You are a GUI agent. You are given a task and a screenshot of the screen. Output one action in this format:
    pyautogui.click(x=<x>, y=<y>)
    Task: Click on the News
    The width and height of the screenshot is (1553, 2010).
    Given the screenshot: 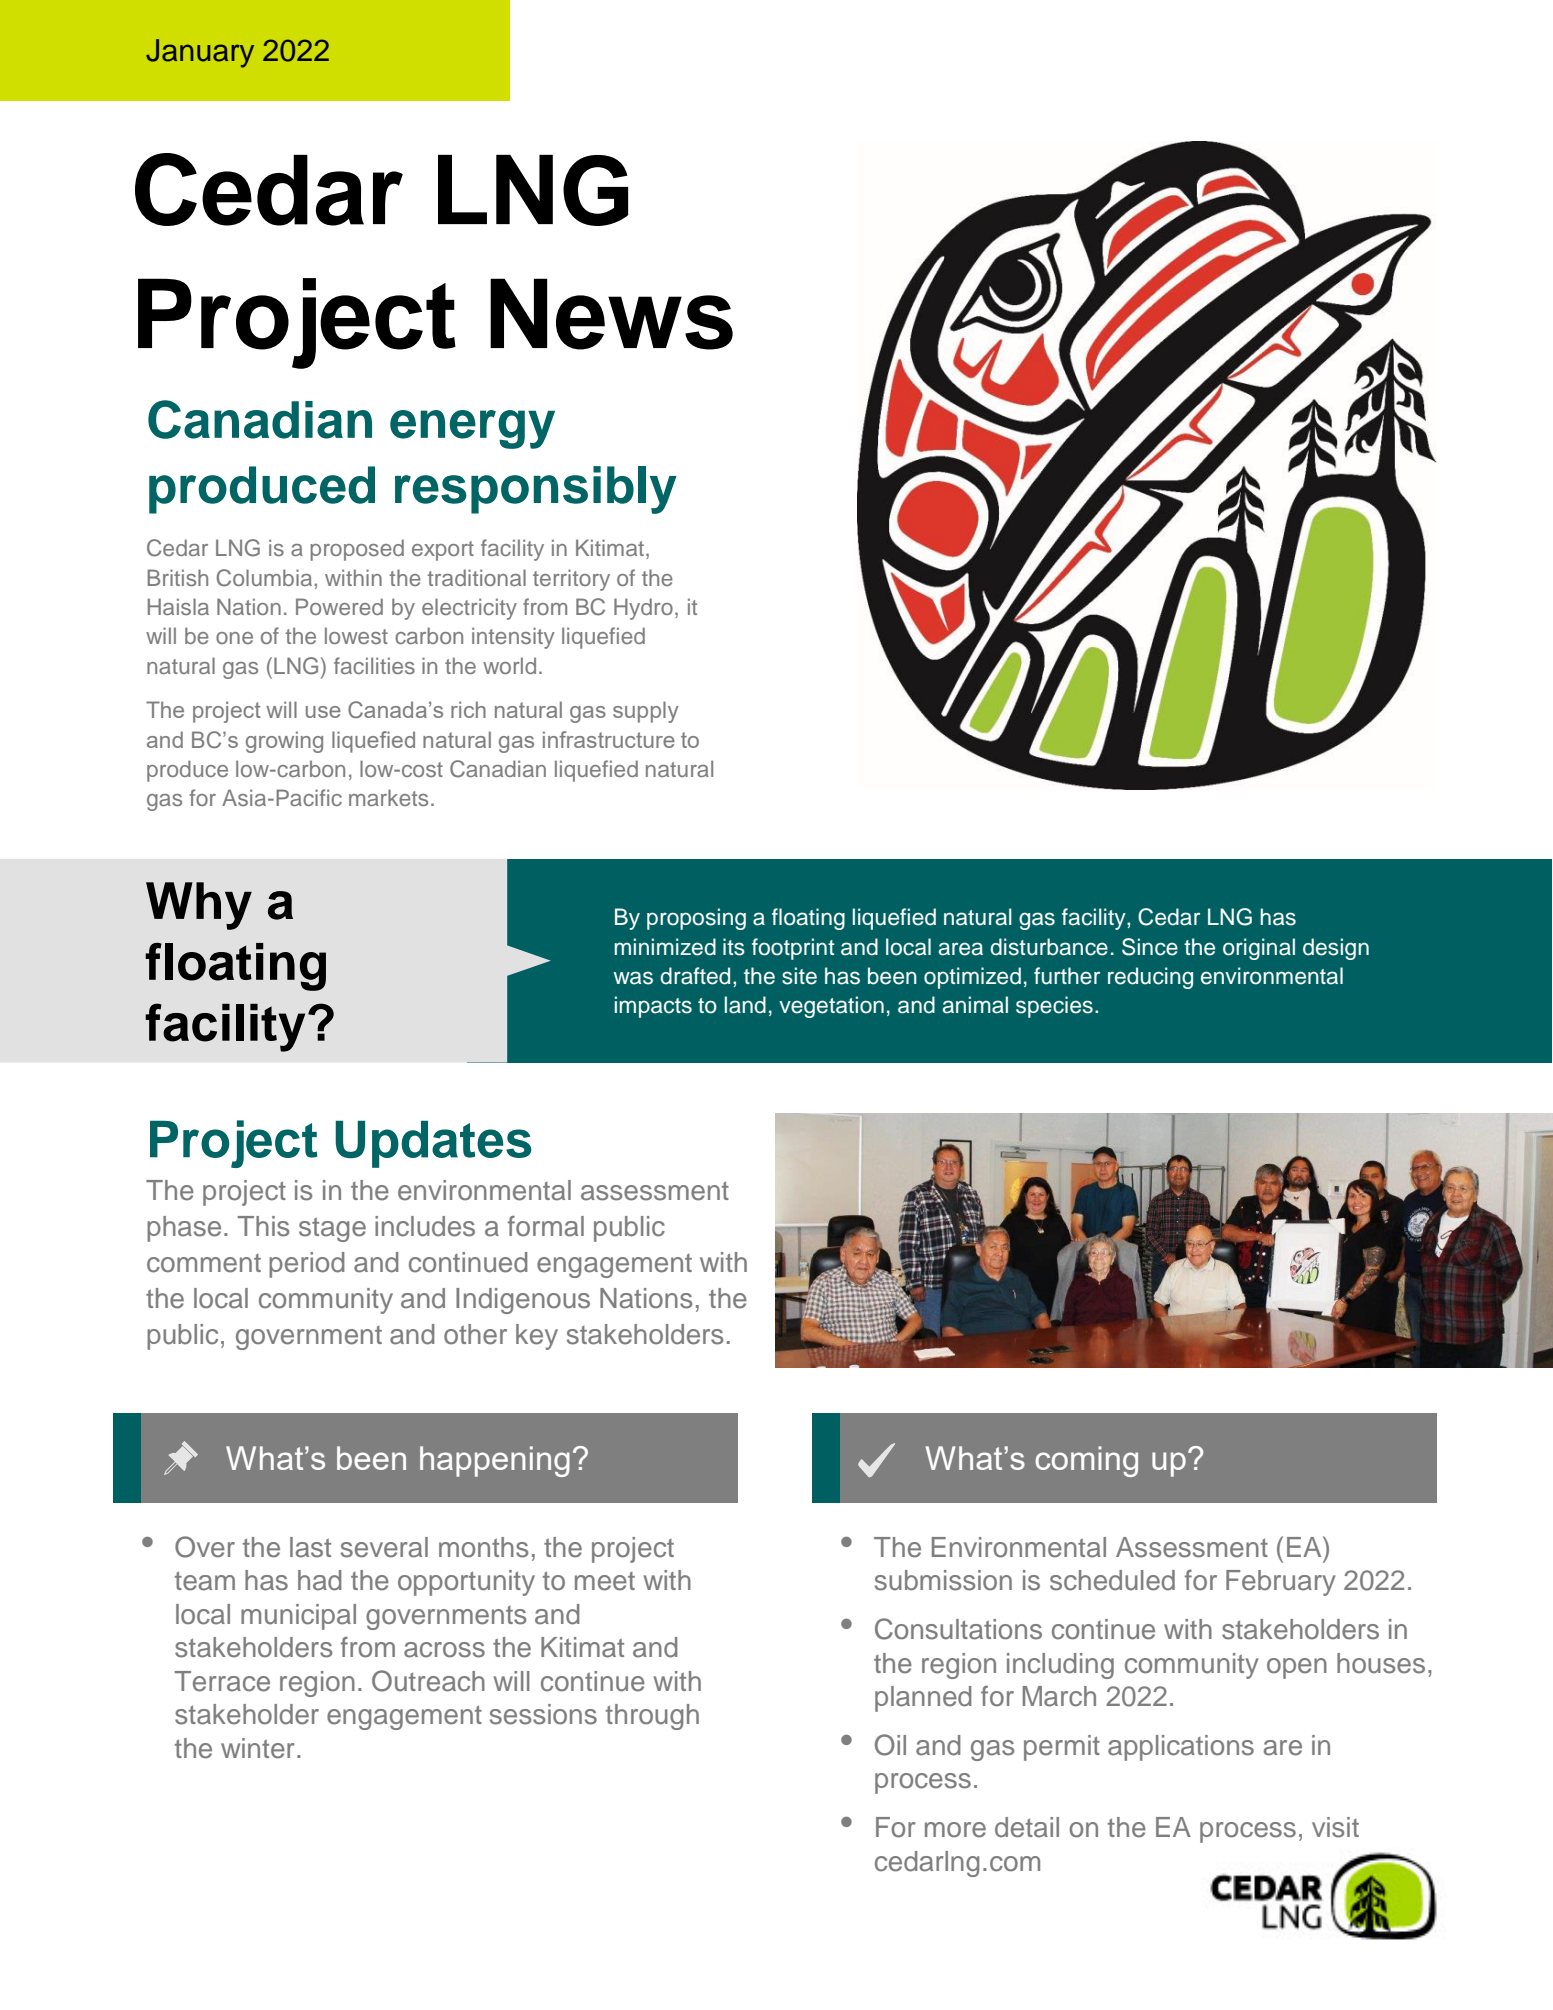 What is the action you would take?
    pyautogui.click(x=611, y=314)
